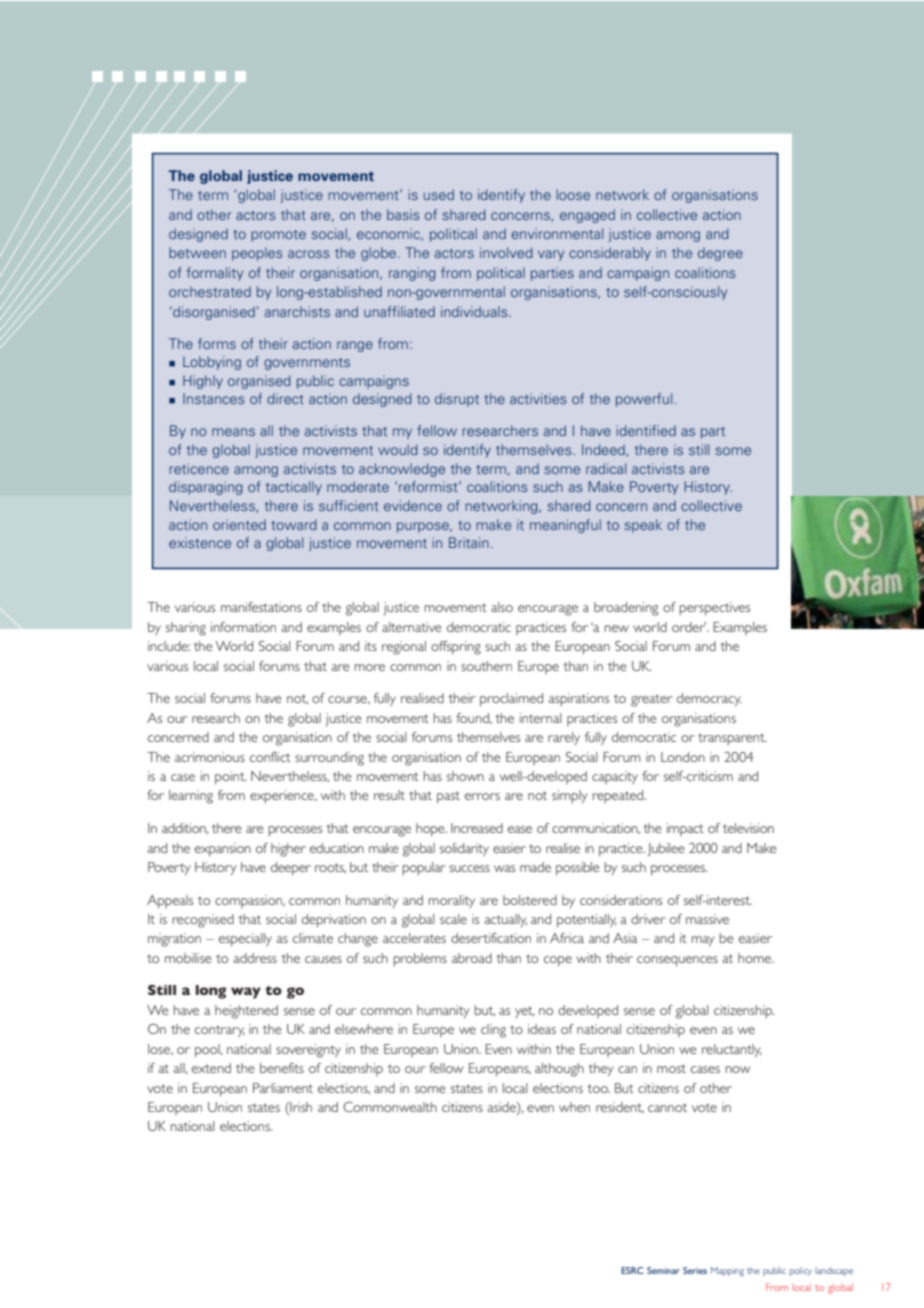 This page has height=1308, width=924. Describe the element at coordinates (246, 993) in the page. I see `way` at that location.
